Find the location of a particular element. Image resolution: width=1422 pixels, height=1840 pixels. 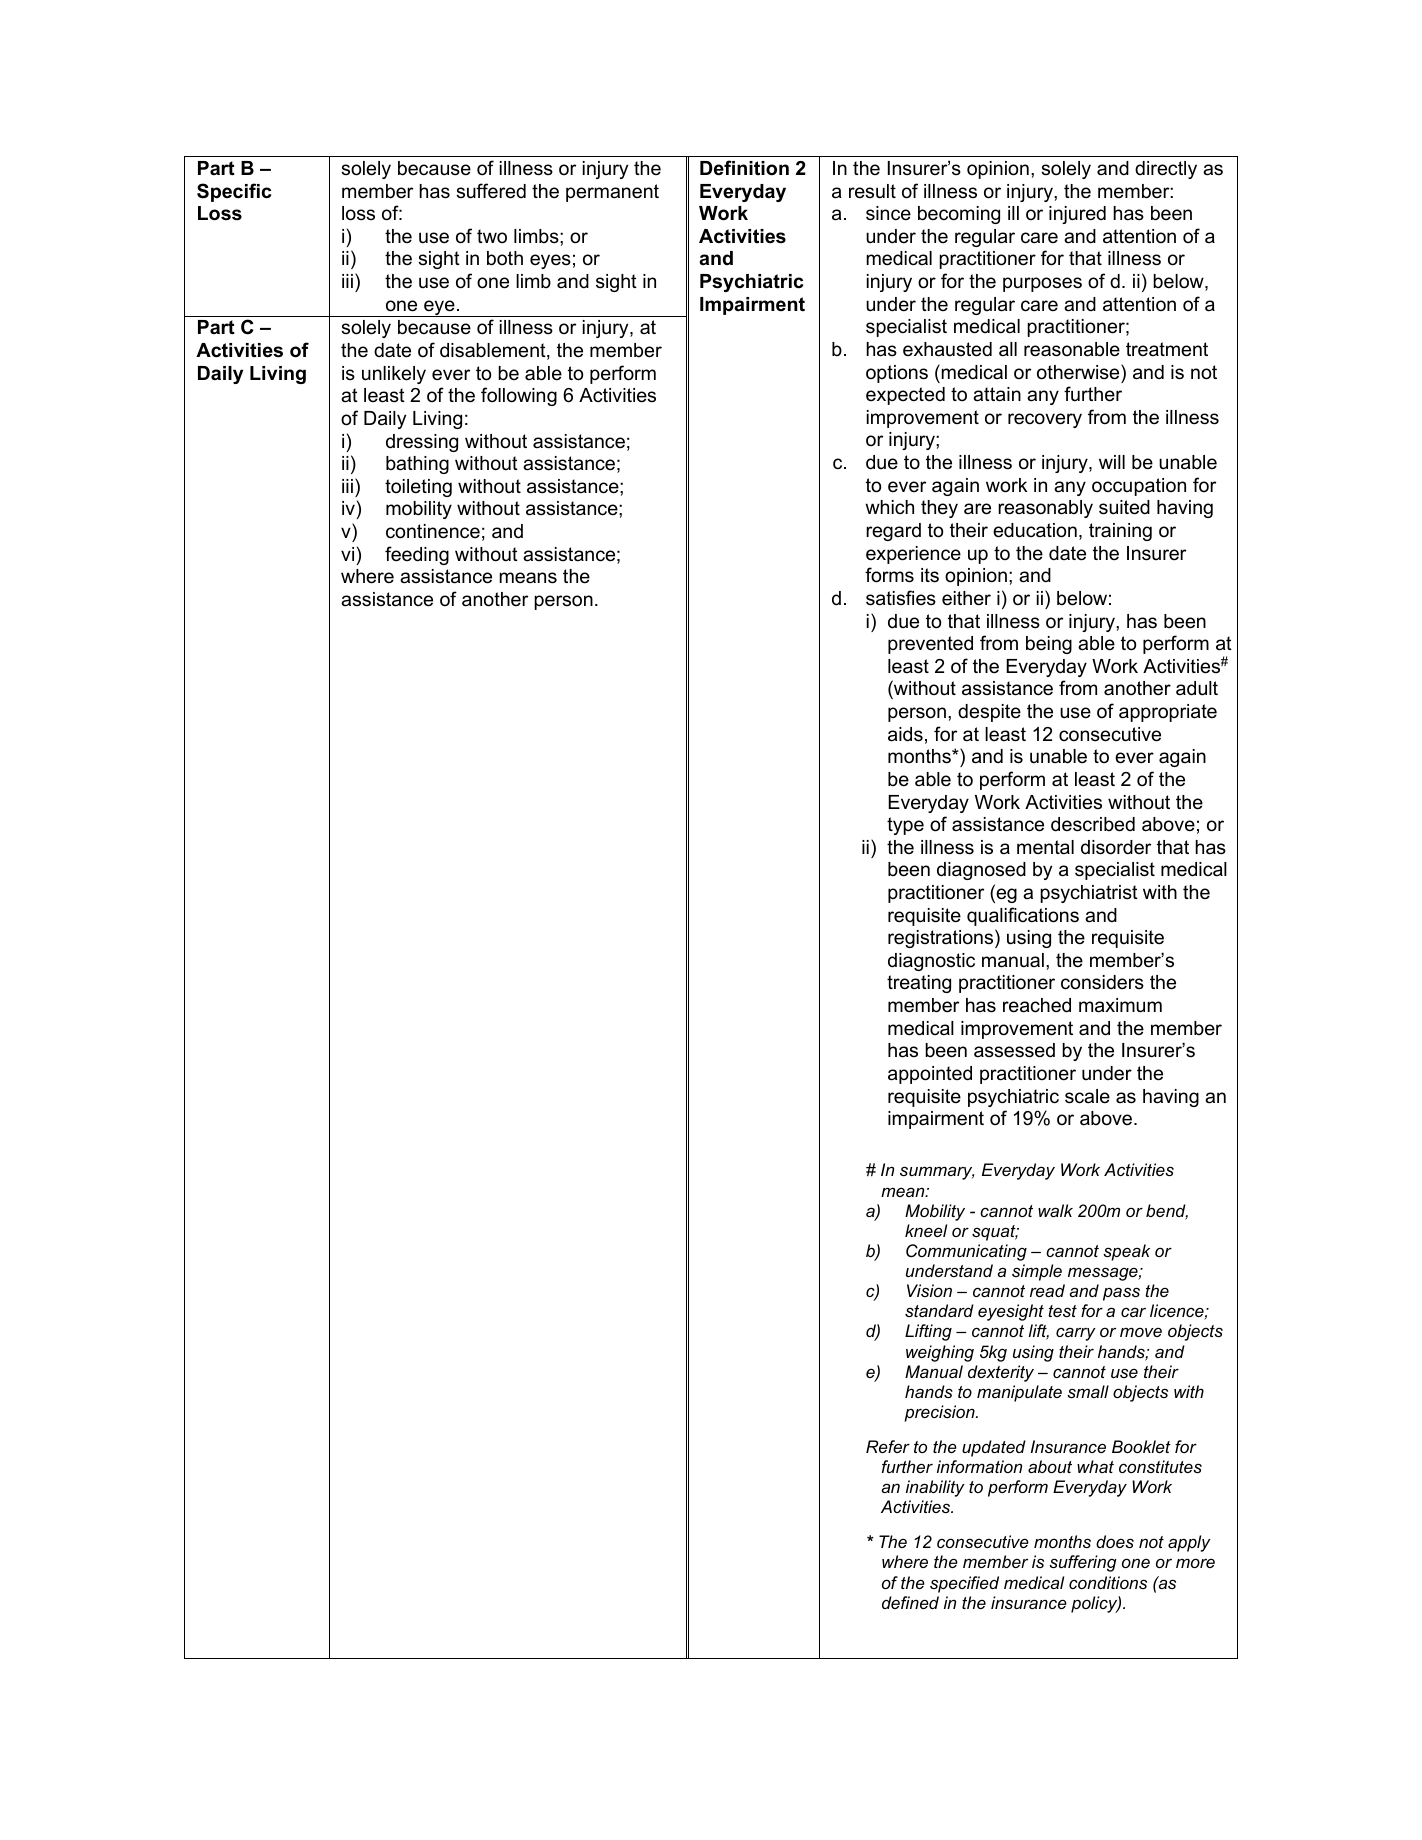

scale is located at coordinates (1087, 1096).
